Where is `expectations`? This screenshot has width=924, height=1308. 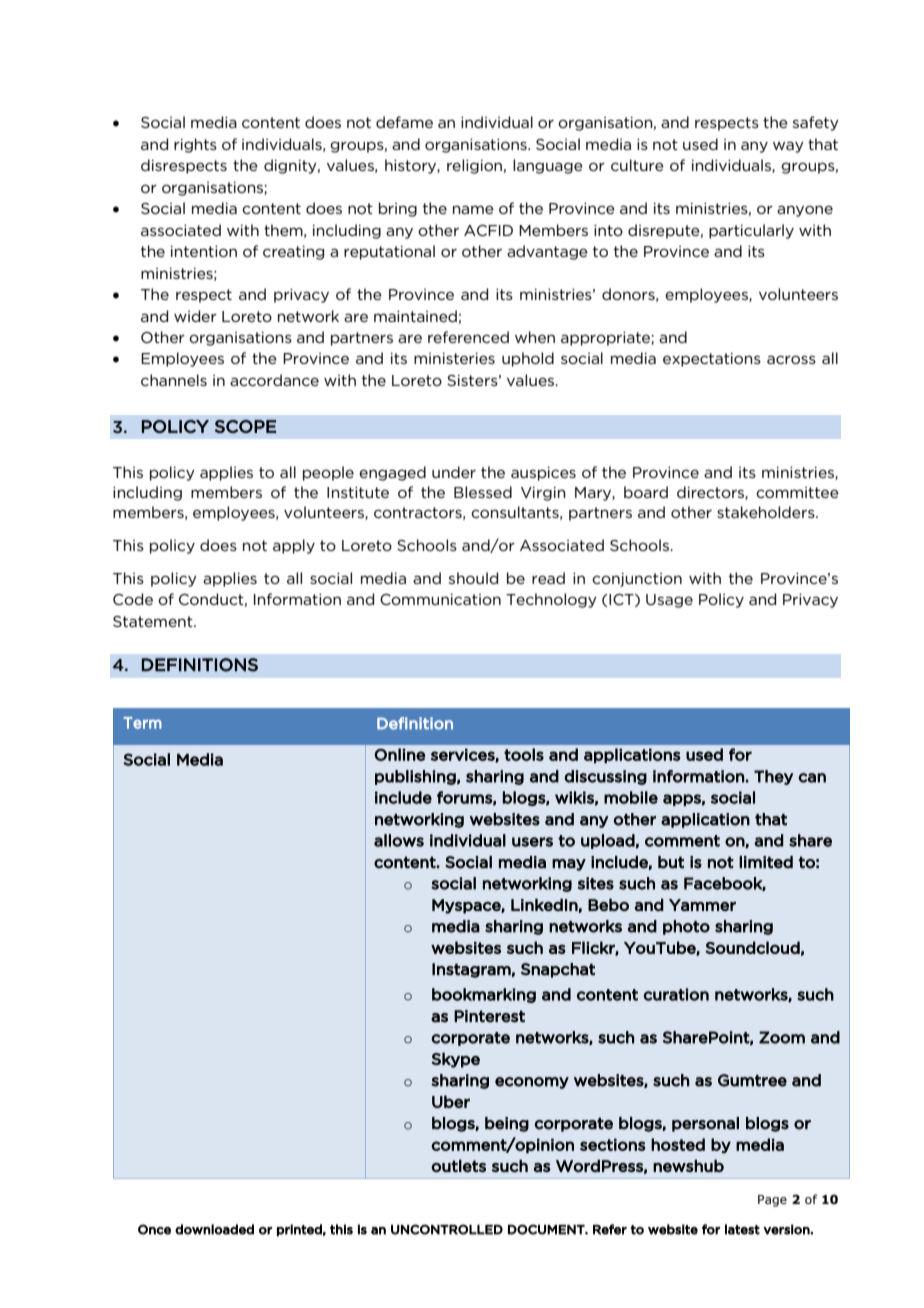 expectations is located at coordinates (712, 359).
